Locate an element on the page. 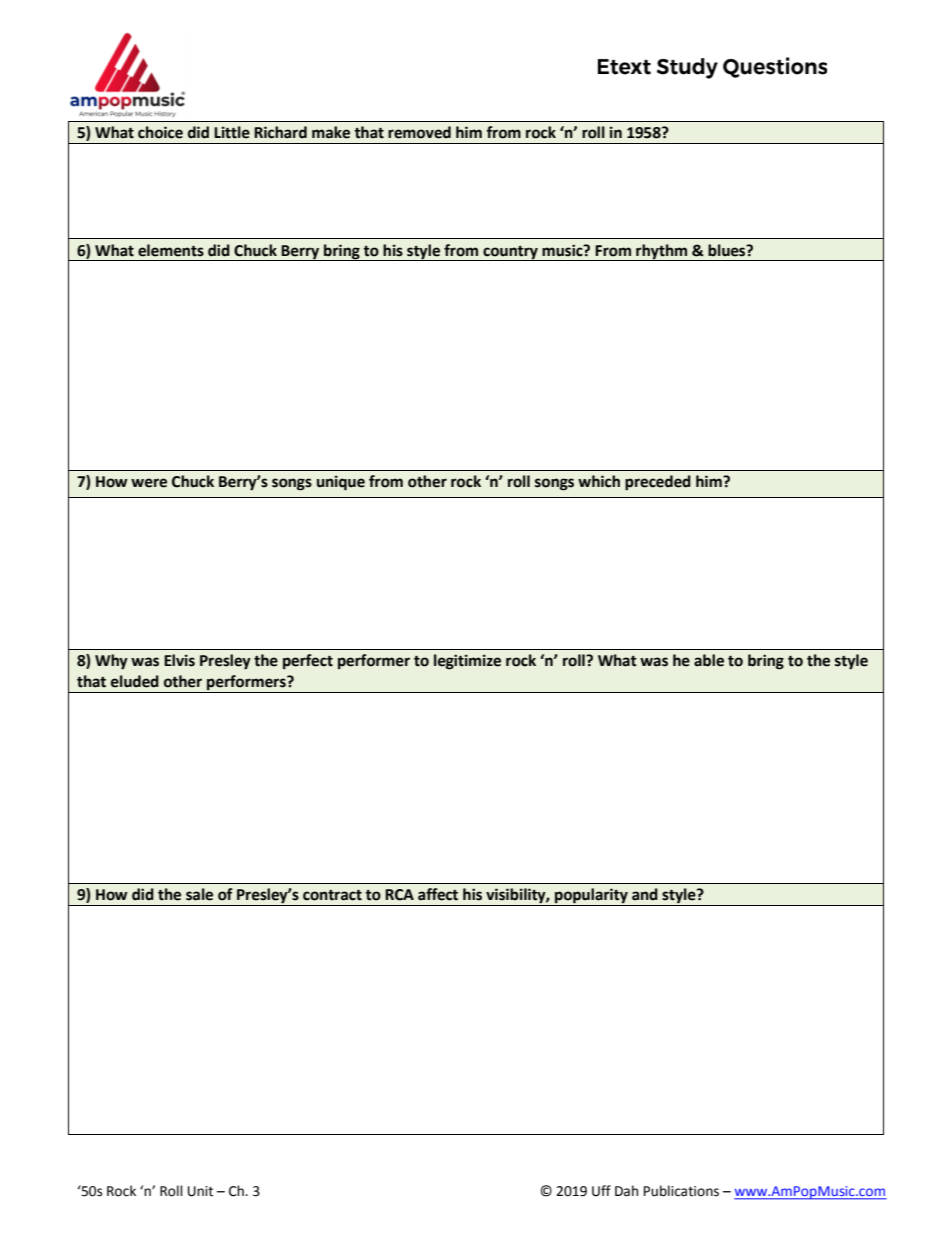 The height and width of the image is (1233, 952). legitimize is located at coordinates (467, 662).
